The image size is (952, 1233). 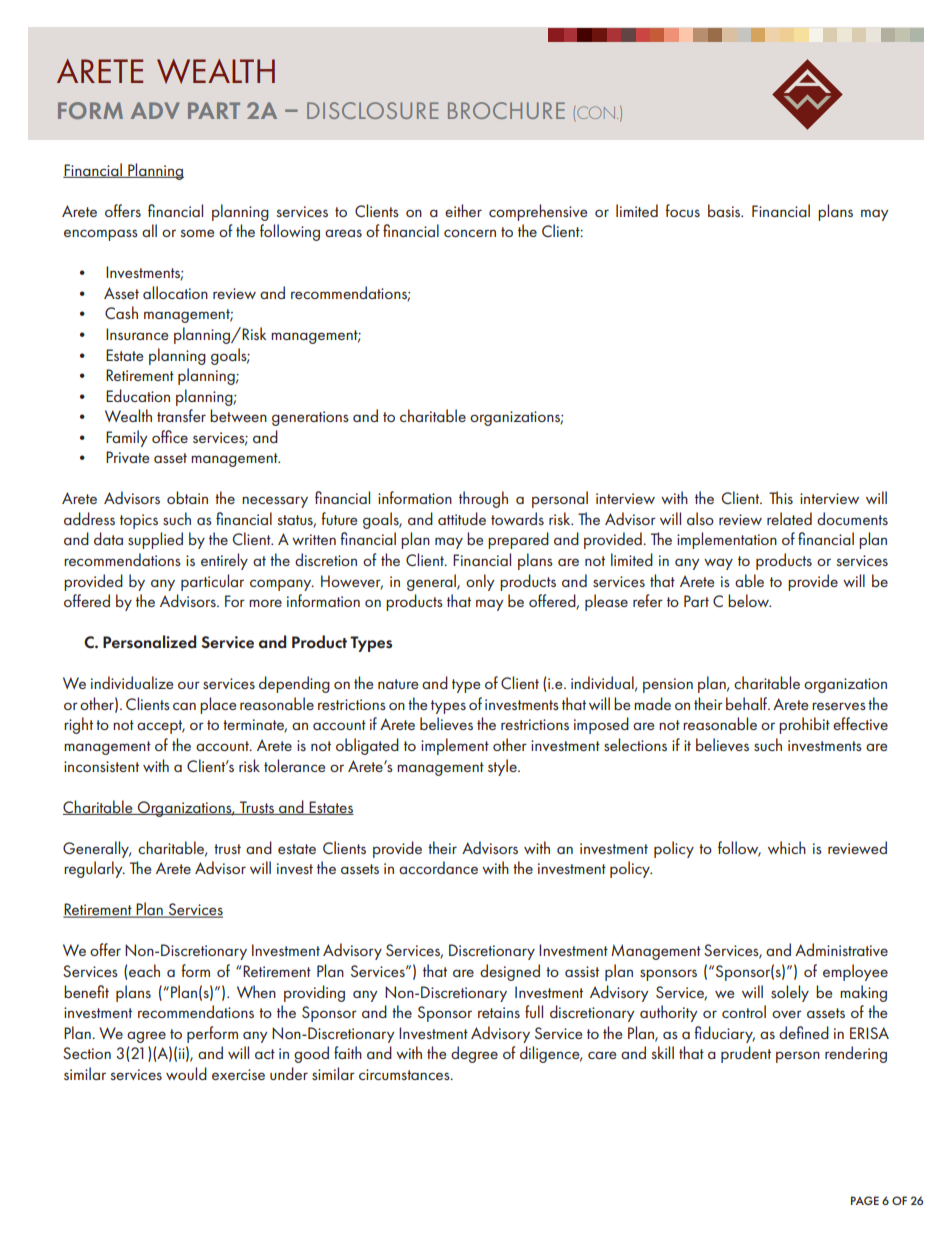 I want to click on either, so click(x=463, y=210).
